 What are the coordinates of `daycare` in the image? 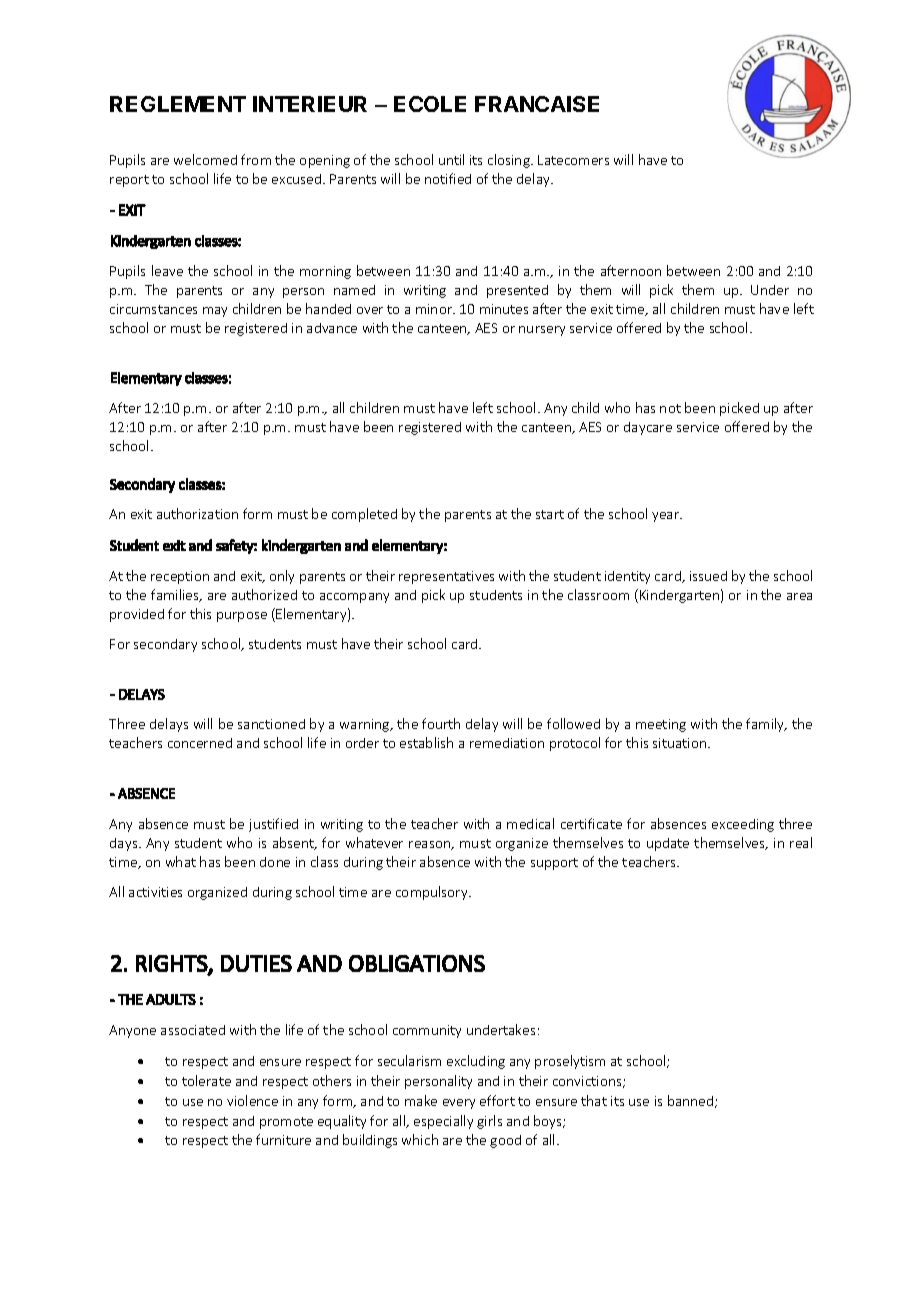 It's located at (648, 428).
